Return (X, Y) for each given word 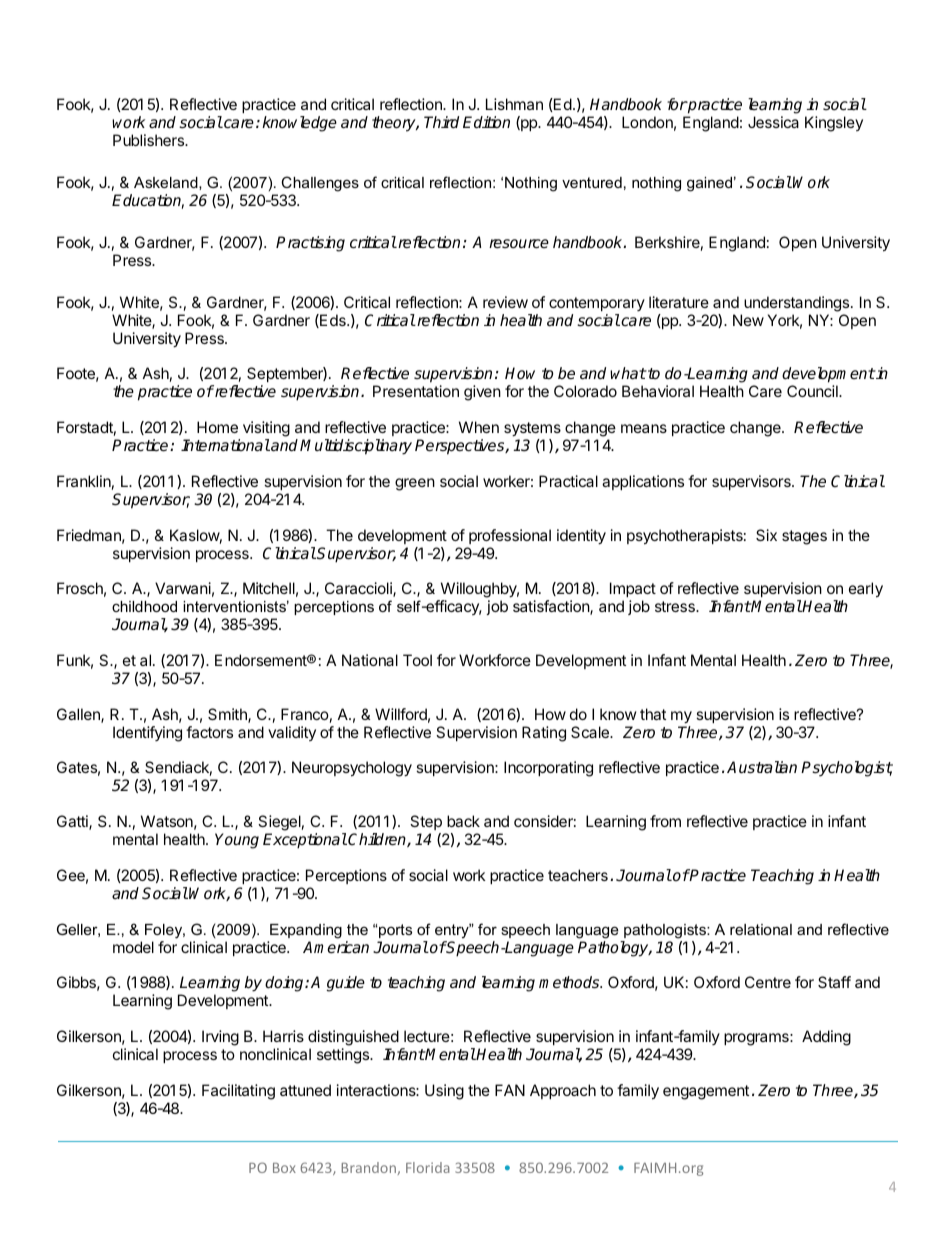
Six (766, 535)
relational (761, 929)
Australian (762, 767)
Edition (486, 122)
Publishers (150, 140)
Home (217, 427)
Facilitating (238, 1092)
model (133, 947)
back (463, 821)
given (482, 393)
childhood (144, 606)
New (748, 320)
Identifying (147, 734)
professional (510, 536)
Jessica (773, 122)
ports (394, 931)
